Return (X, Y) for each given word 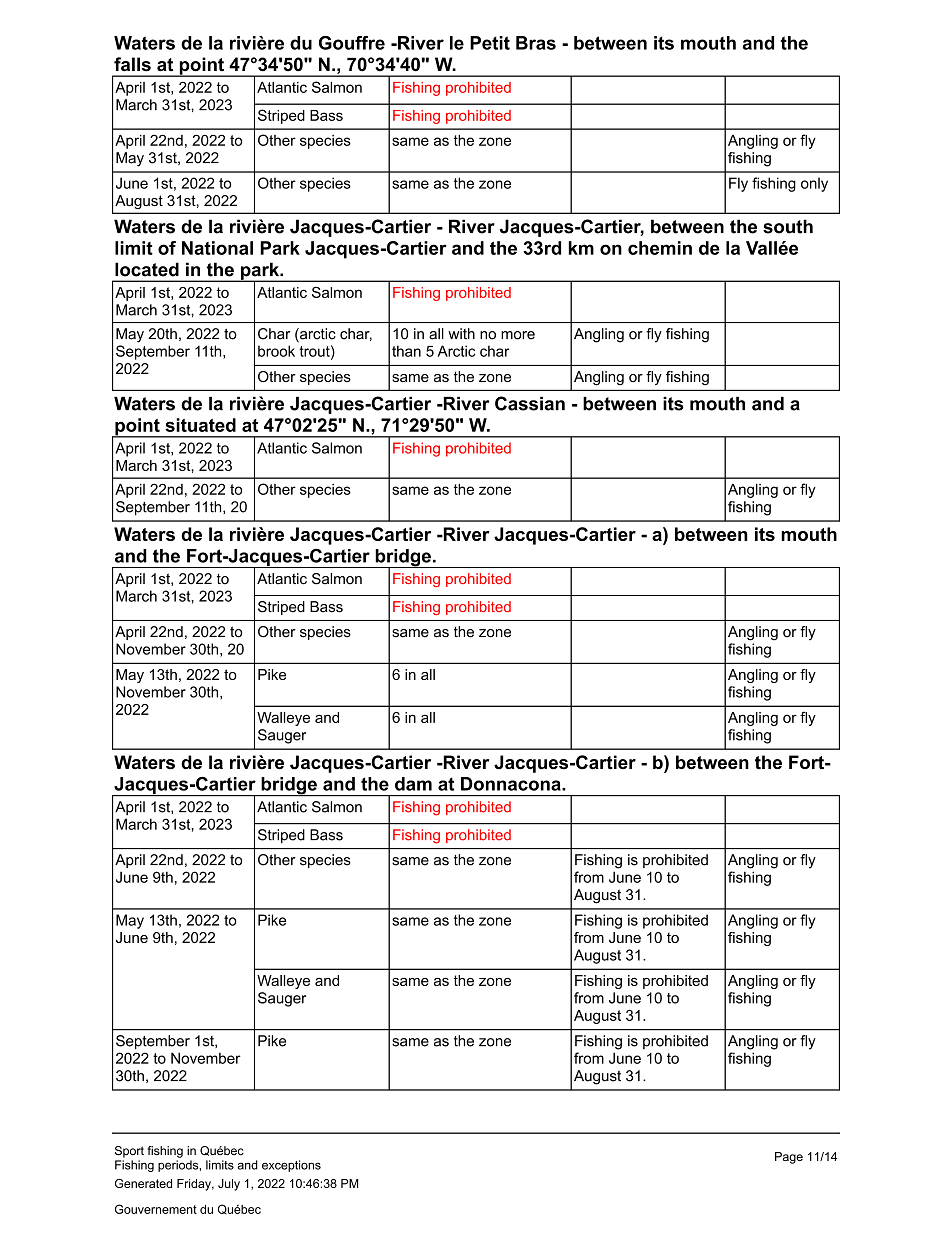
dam (413, 784)
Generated (143, 1183)
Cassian (530, 403)
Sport (129, 1152)
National (217, 248)
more (518, 335)
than (406, 351)
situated (200, 425)
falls (132, 64)
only (814, 184)
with (461, 334)
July (229, 1185)
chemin (660, 248)
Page (789, 1158)
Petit (490, 43)
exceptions (291, 1166)
